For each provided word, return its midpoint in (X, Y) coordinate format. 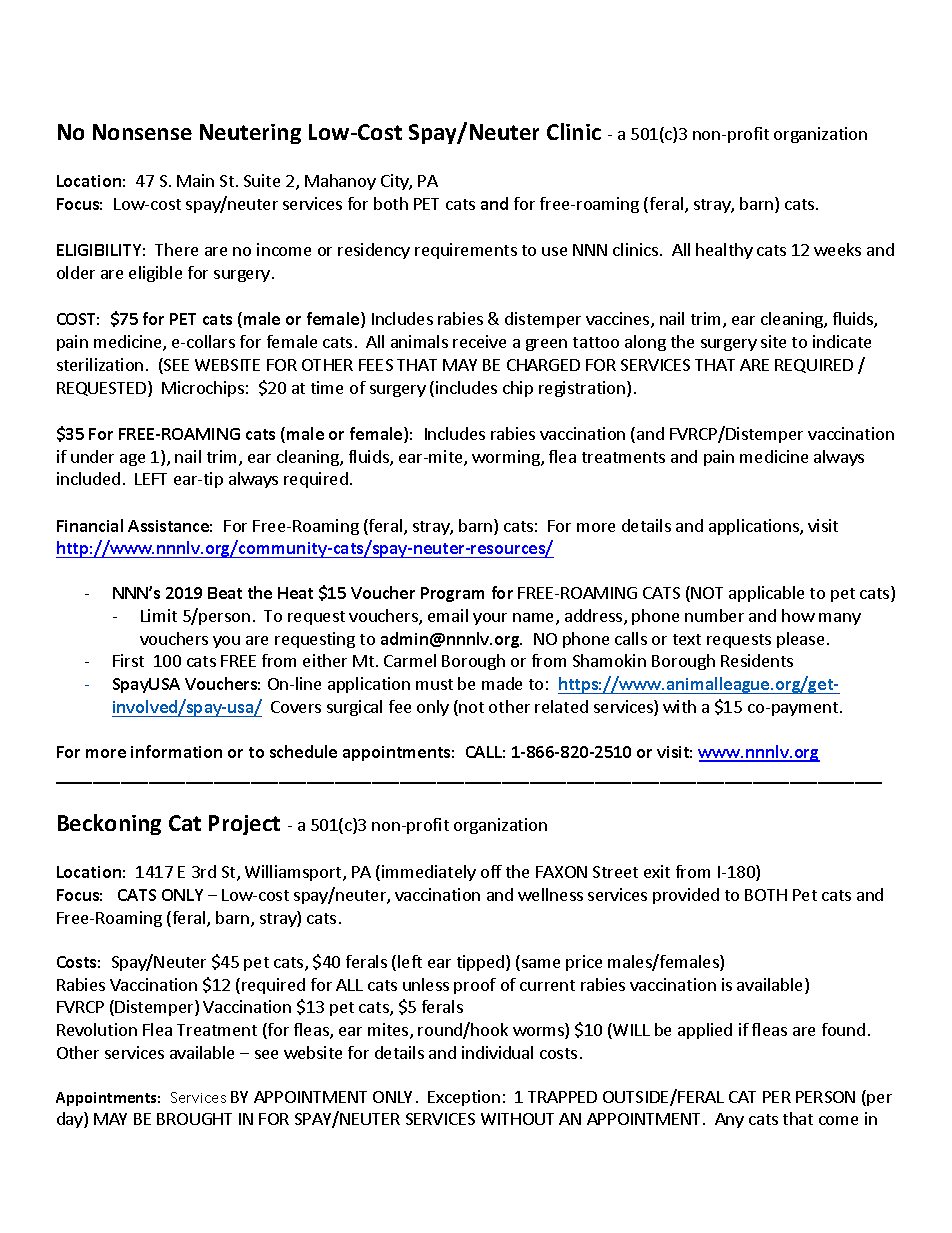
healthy (724, 251)
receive (479, 341)
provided (686, 896)
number (714, 615)
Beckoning (109, 824)
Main (195, 180)
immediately (429, 873)
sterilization (100, 364)
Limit (159, 615)
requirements (466, 251)
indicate (842, 341)
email (448, 615)
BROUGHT (194, 1119)
